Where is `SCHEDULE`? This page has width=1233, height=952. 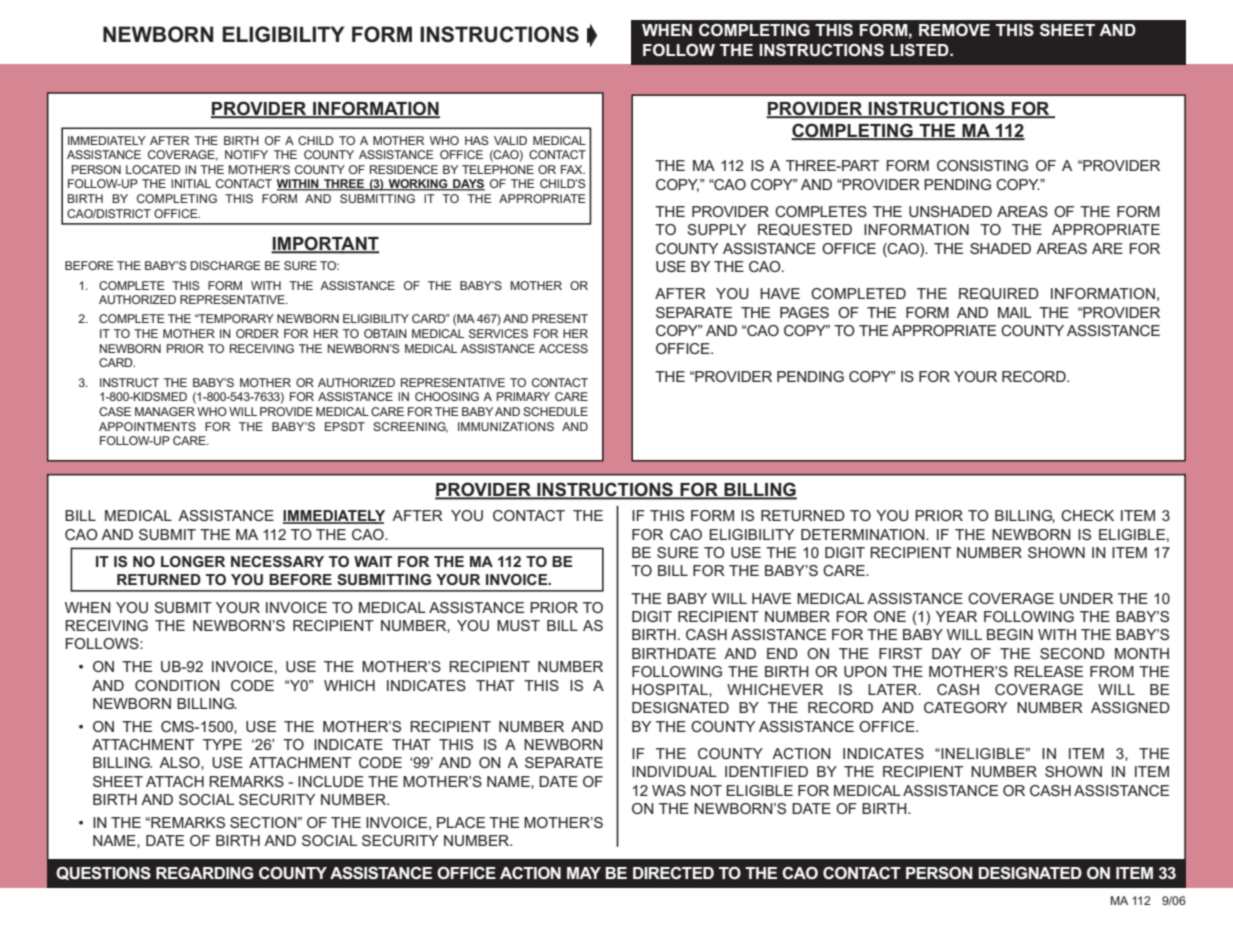
SCHEDULE is located at coordinates (555, 411).
